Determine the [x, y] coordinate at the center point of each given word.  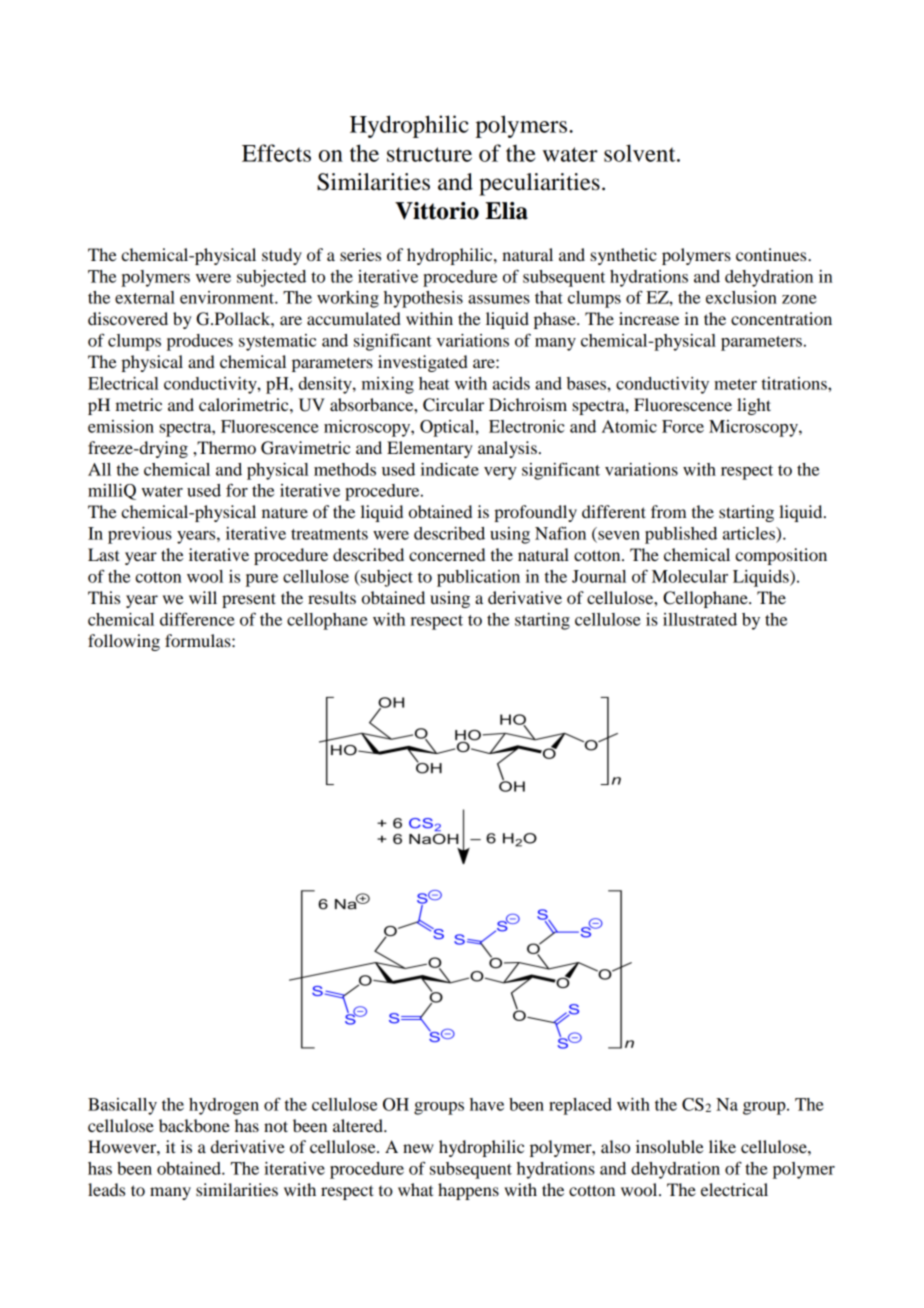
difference [197, 619]
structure [429, 154]
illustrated [700, 619]
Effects [276, 153]
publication [478, 578]
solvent [641, 153]
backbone [194, 1125]
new [418, 1148]
